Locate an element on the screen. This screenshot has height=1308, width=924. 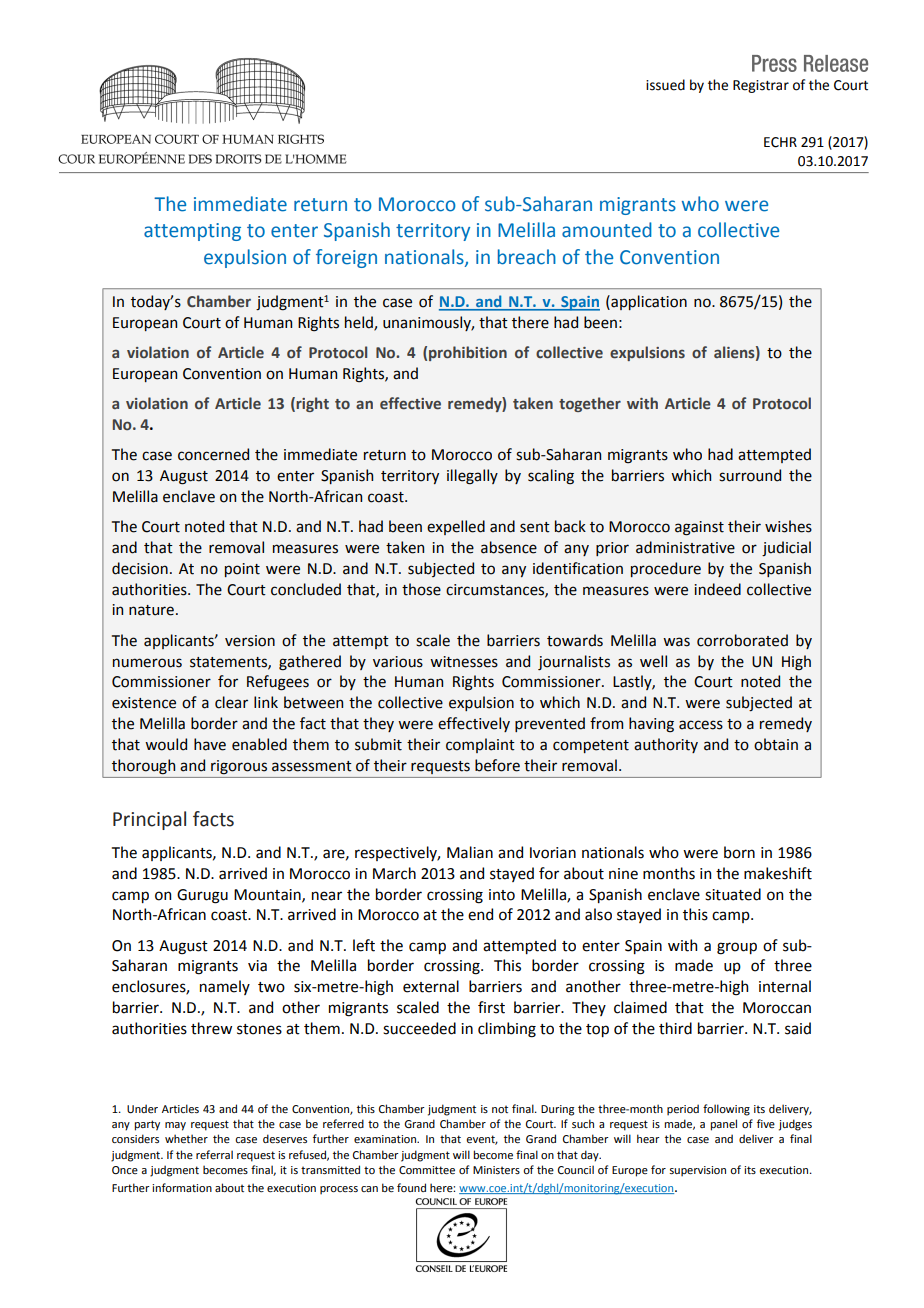
witnesses is located at coordinates (464, 662).
